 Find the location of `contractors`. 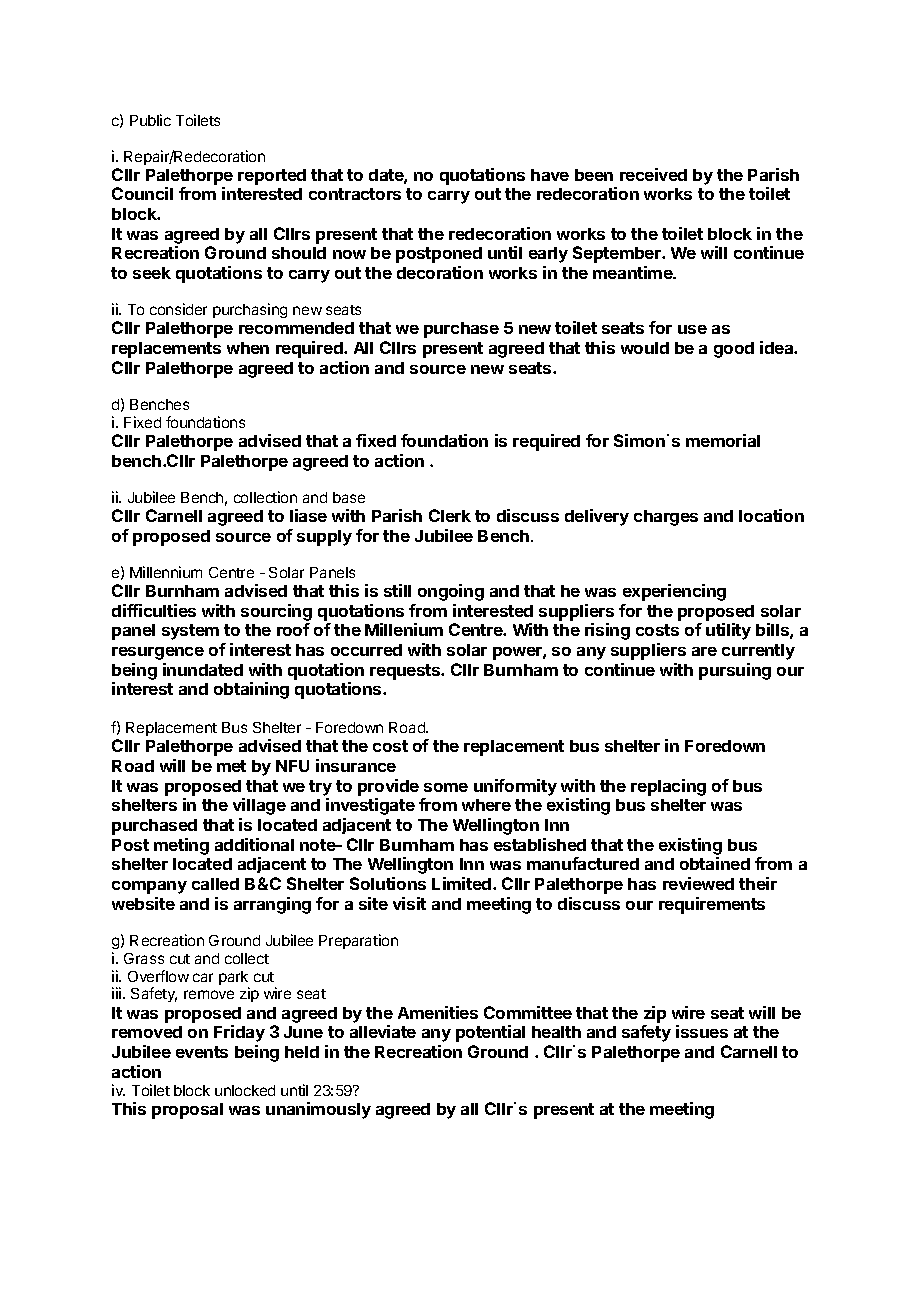

contractors is located at coordinates (355, 194).
